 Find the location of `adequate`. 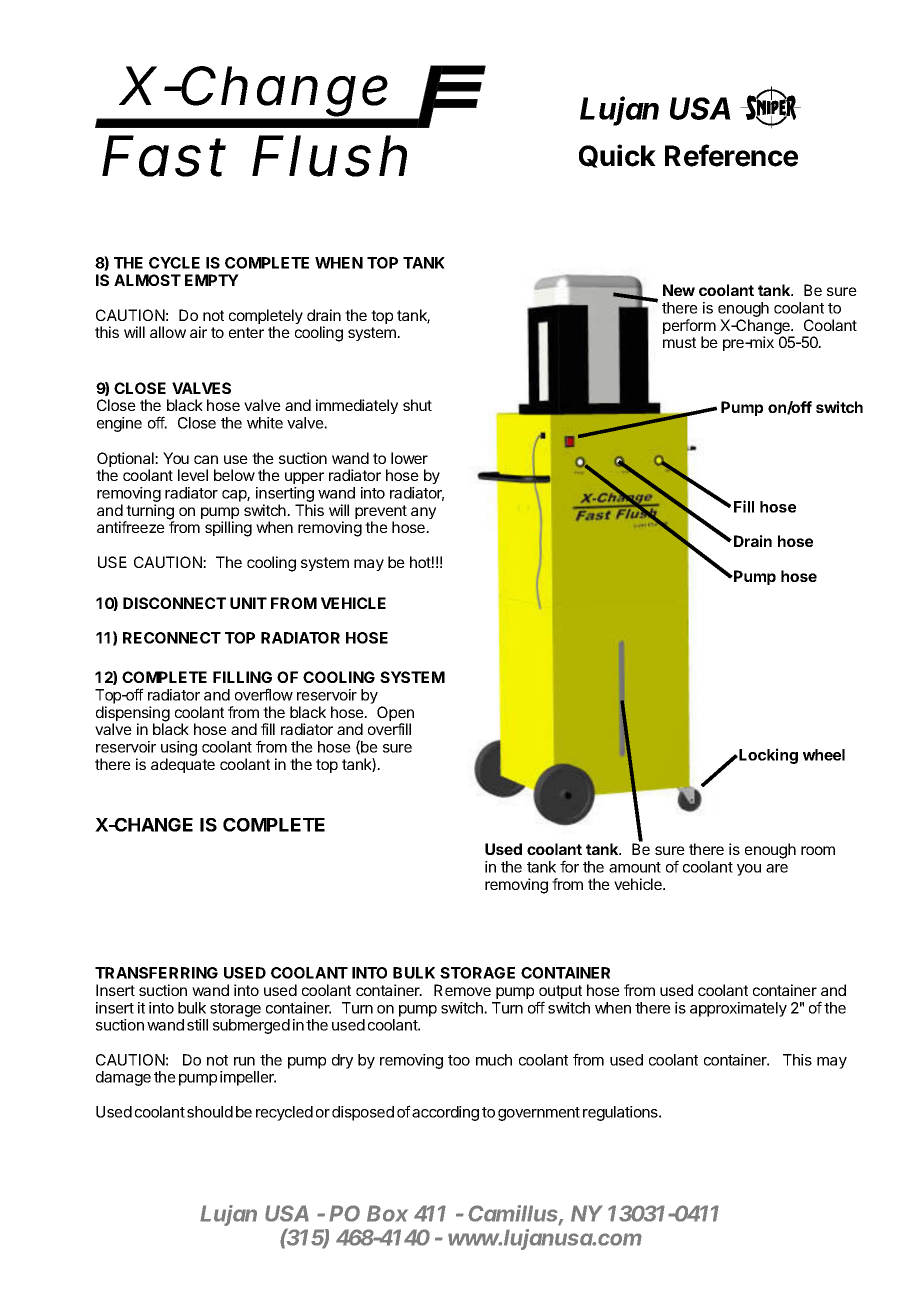

adequate is located at coordinates (183, 765).
